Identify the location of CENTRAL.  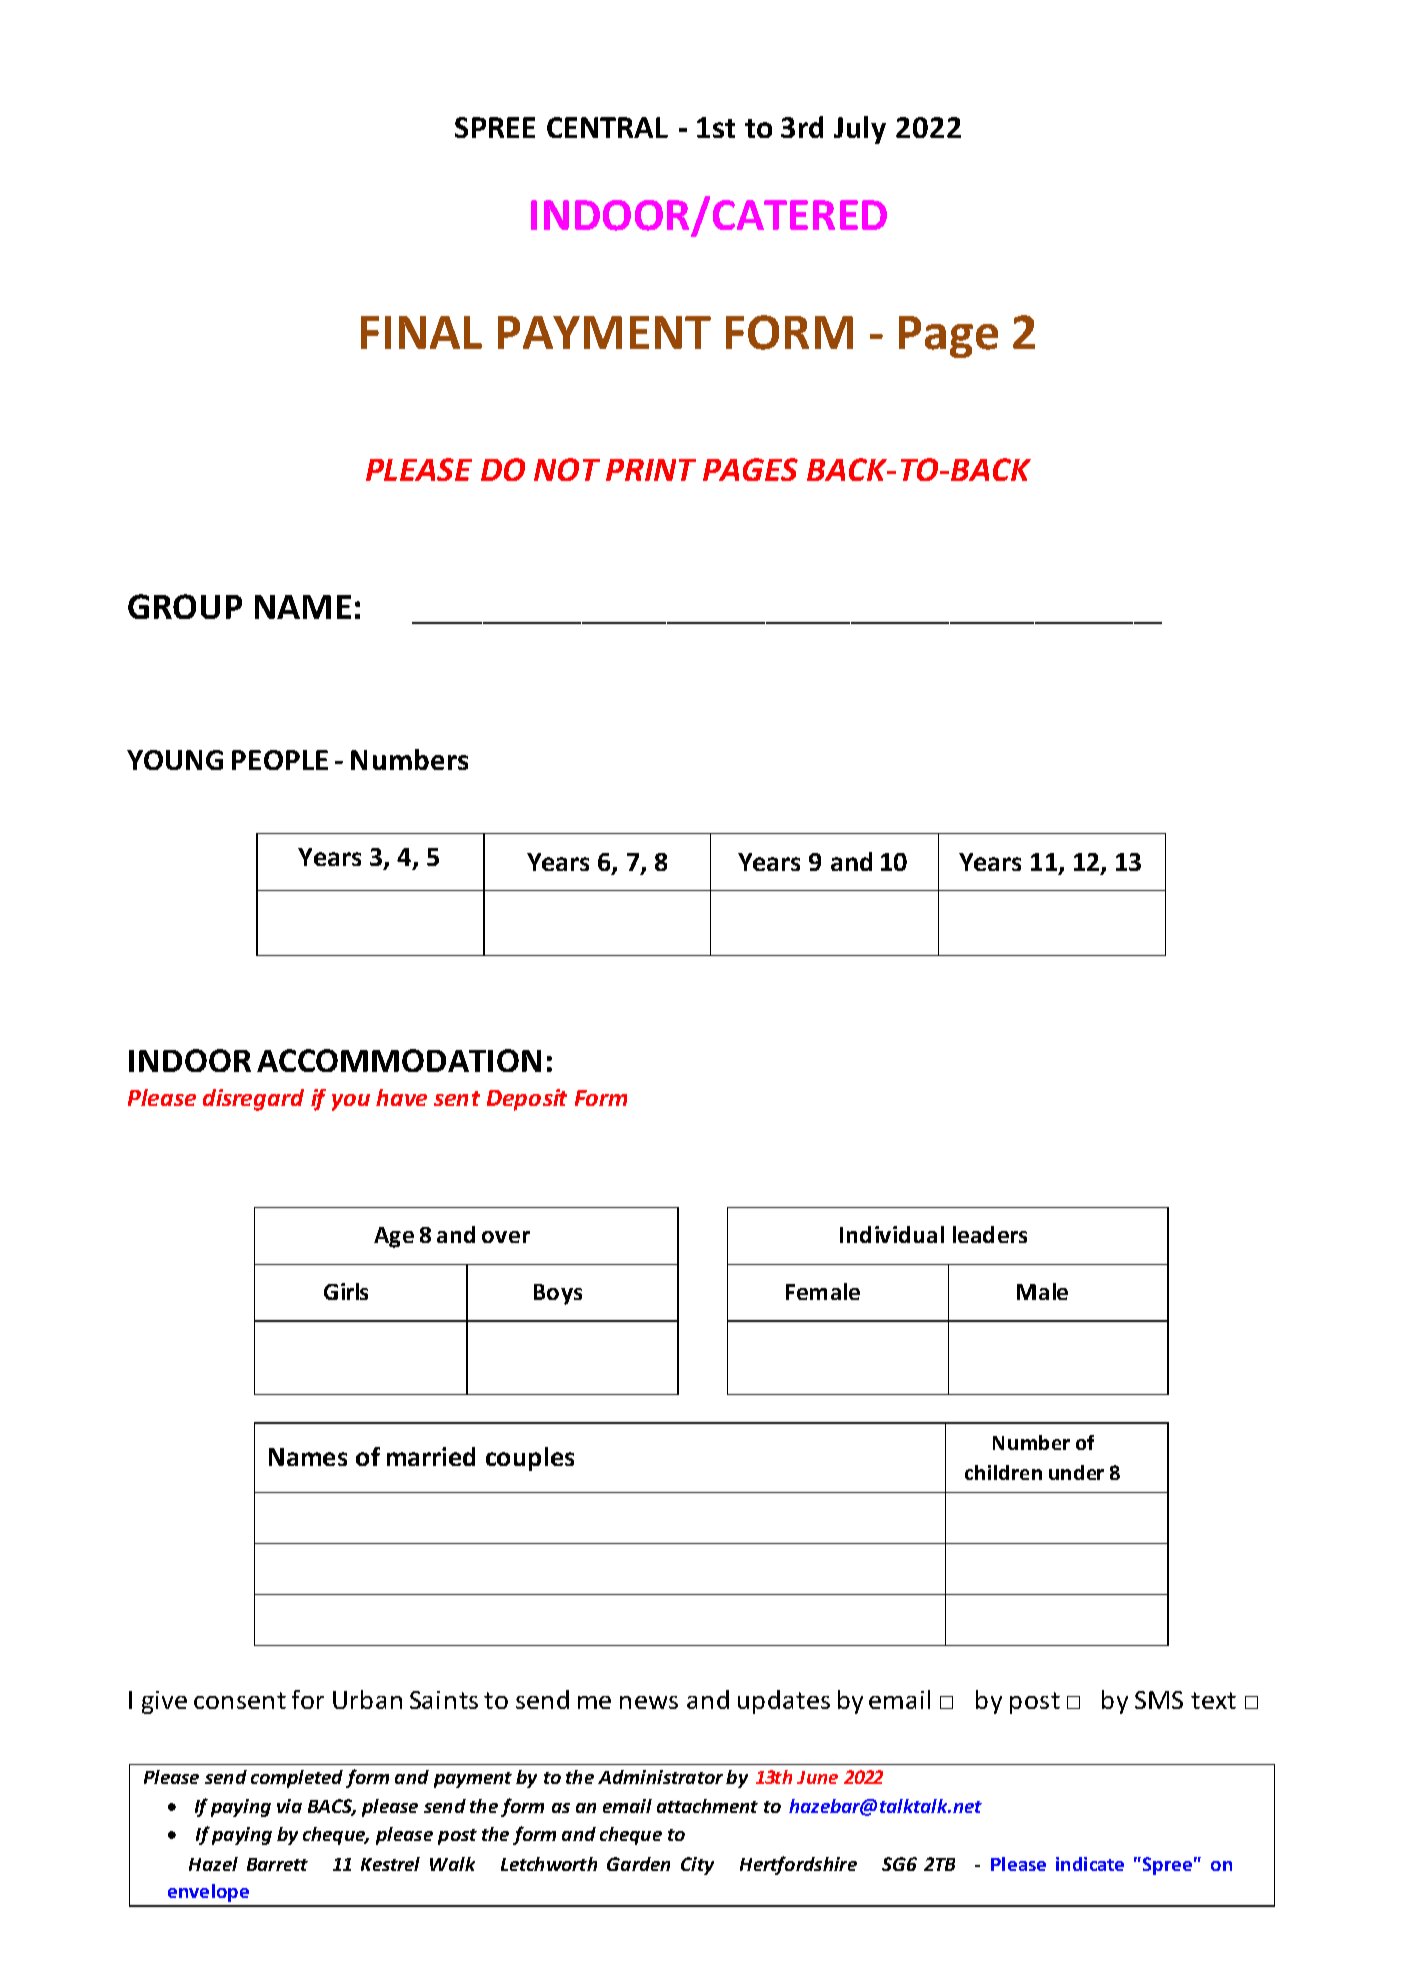
(607, 127).
